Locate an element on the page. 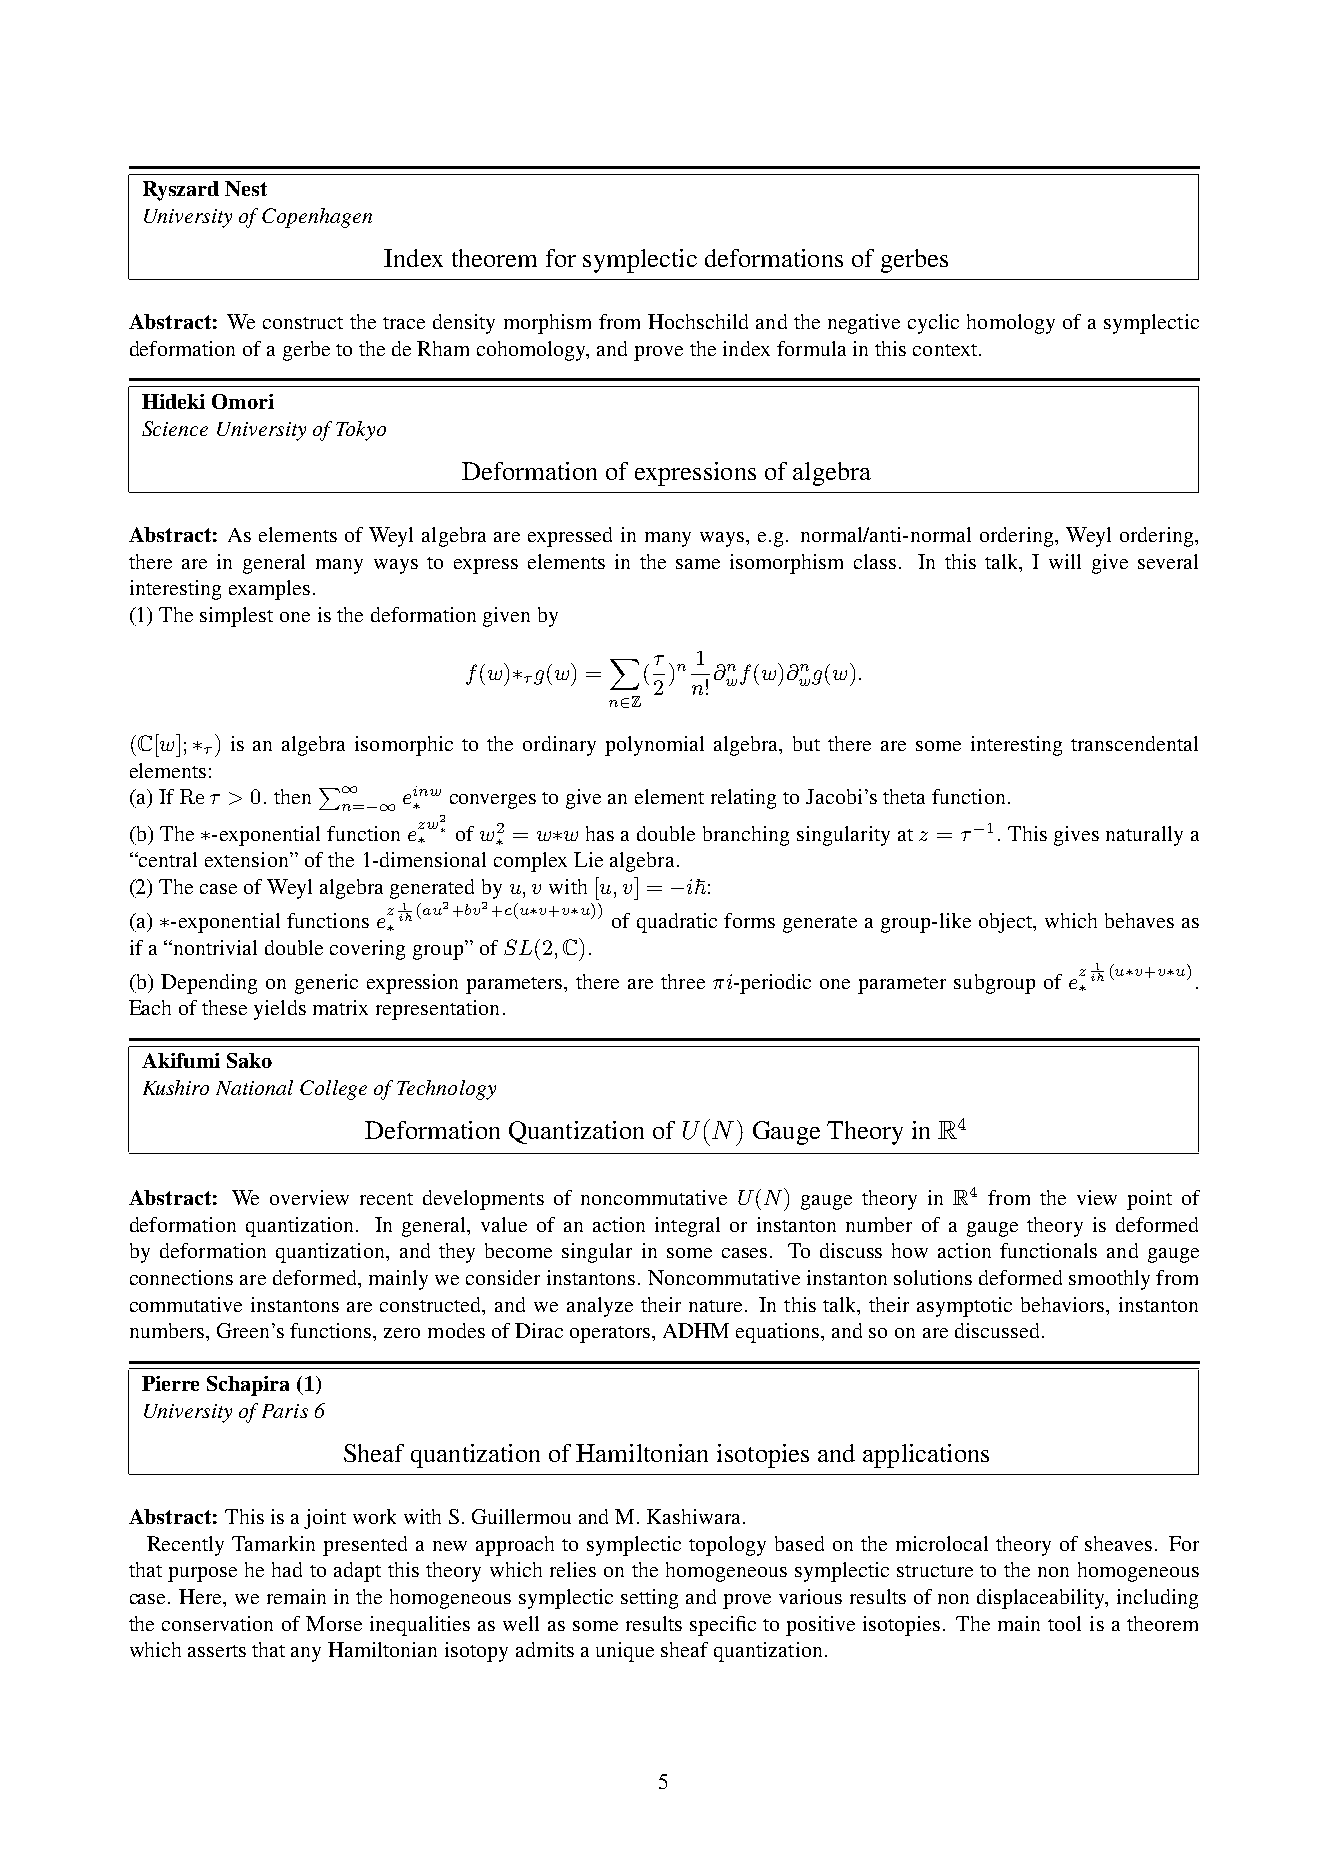  same is located at coordinates (698, 564).
